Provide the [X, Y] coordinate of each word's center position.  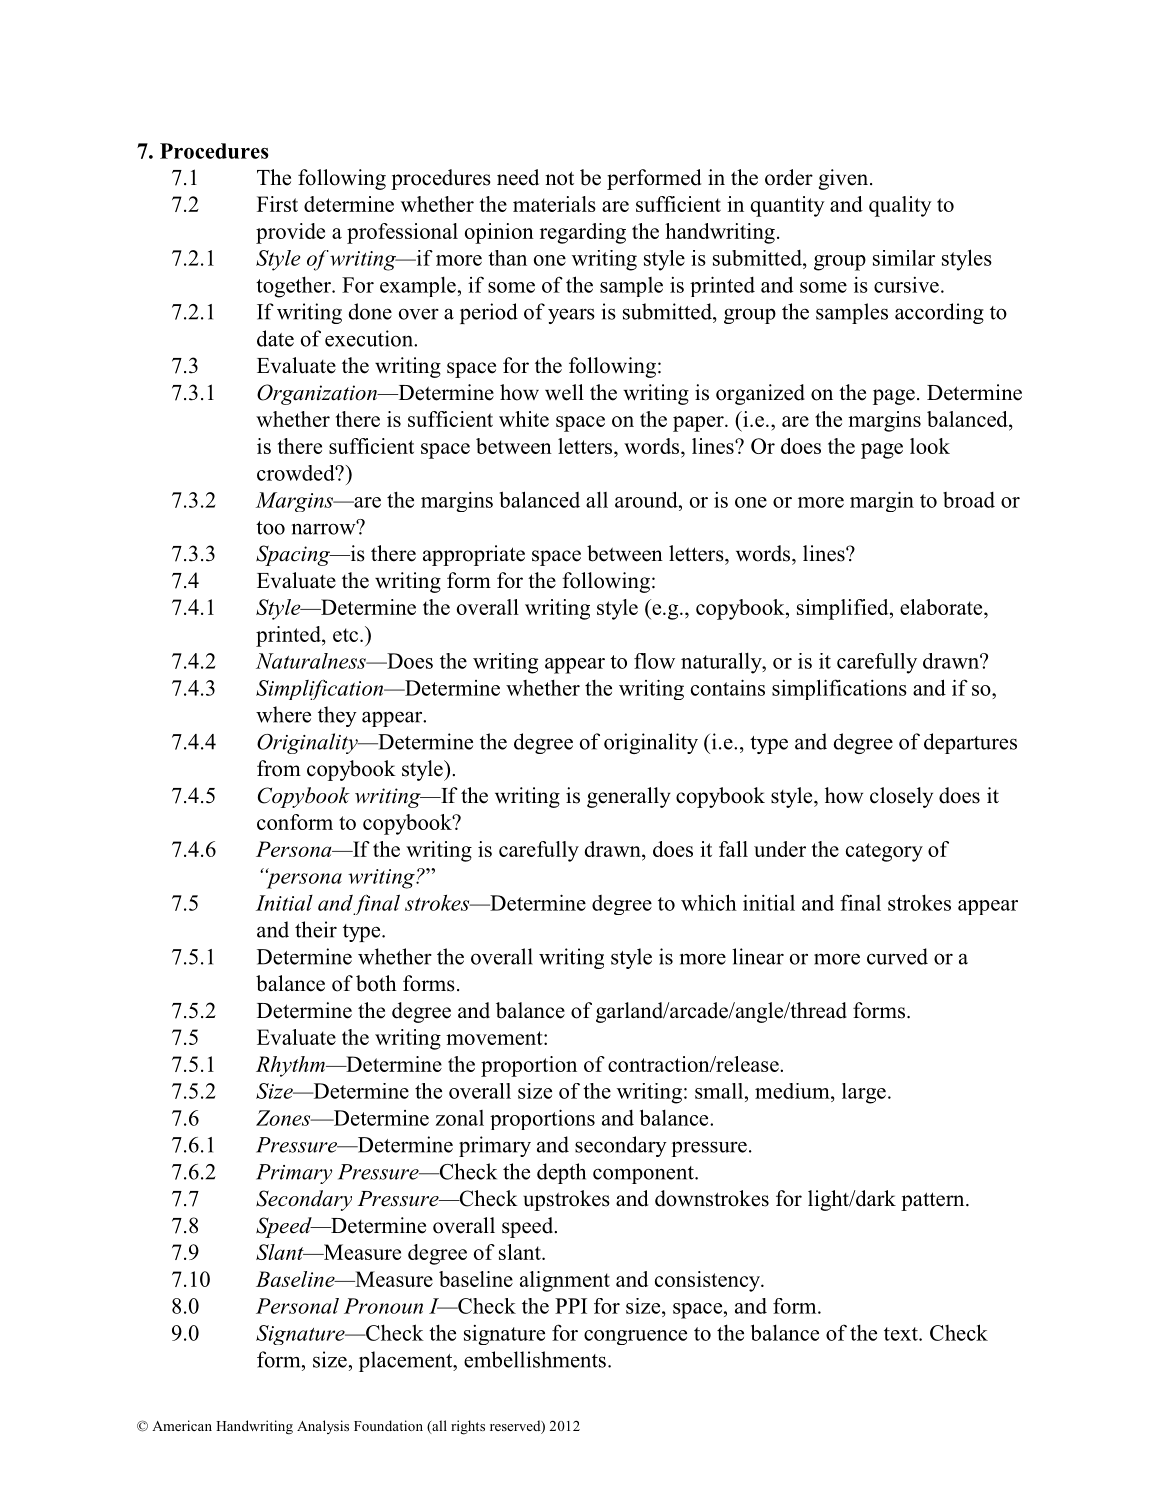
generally [629, 797]
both [376, 983]
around [647, 499]
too [270, 528]
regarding [583, 233]
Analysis [323, 1427]
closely [901, 797]
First [277, 204]
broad [969, 500]
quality [900, 206]
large [864, 1093]
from [279, 768]
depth [561, 1173]
